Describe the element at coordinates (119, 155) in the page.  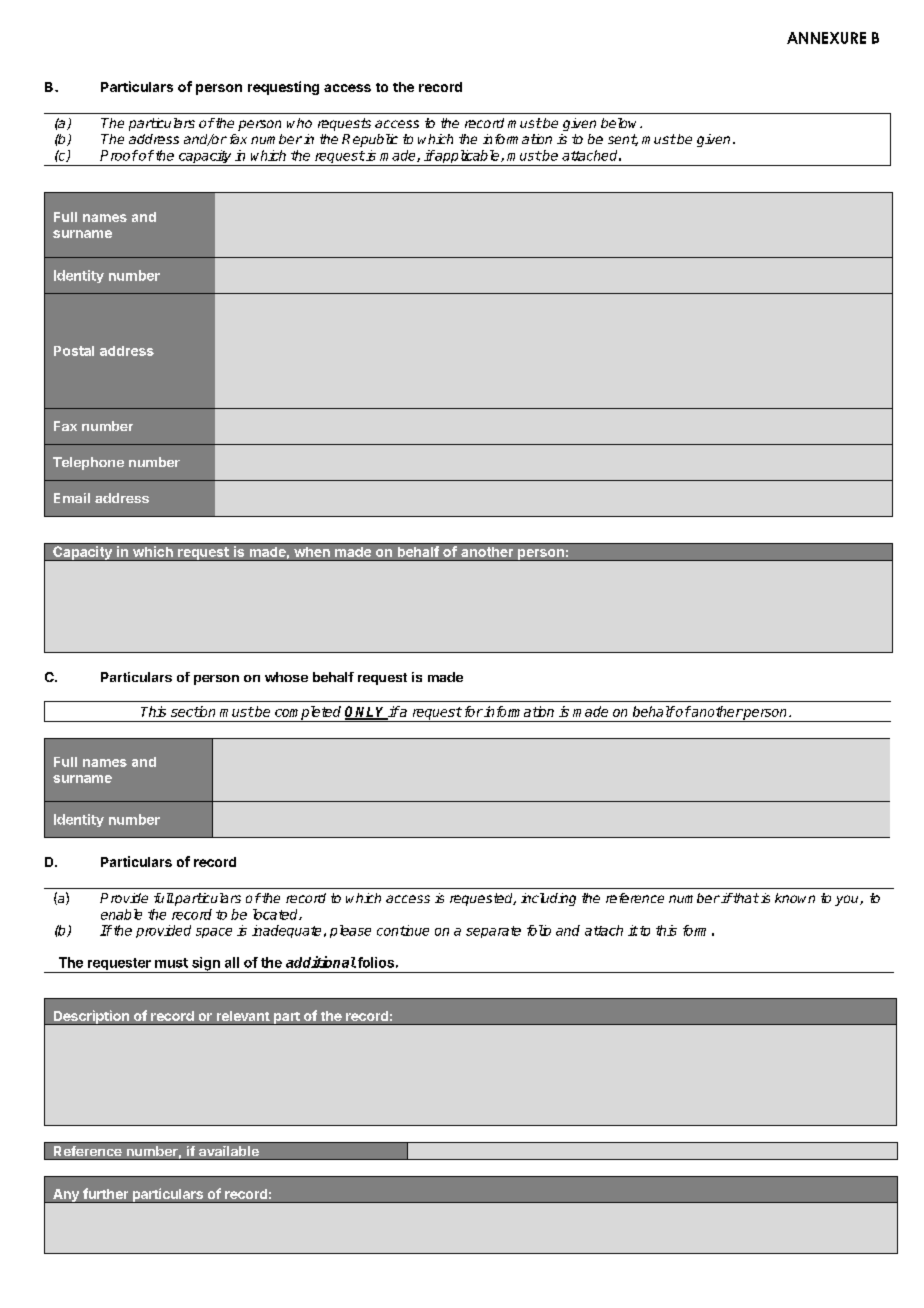
I see `Proof` at that location.
